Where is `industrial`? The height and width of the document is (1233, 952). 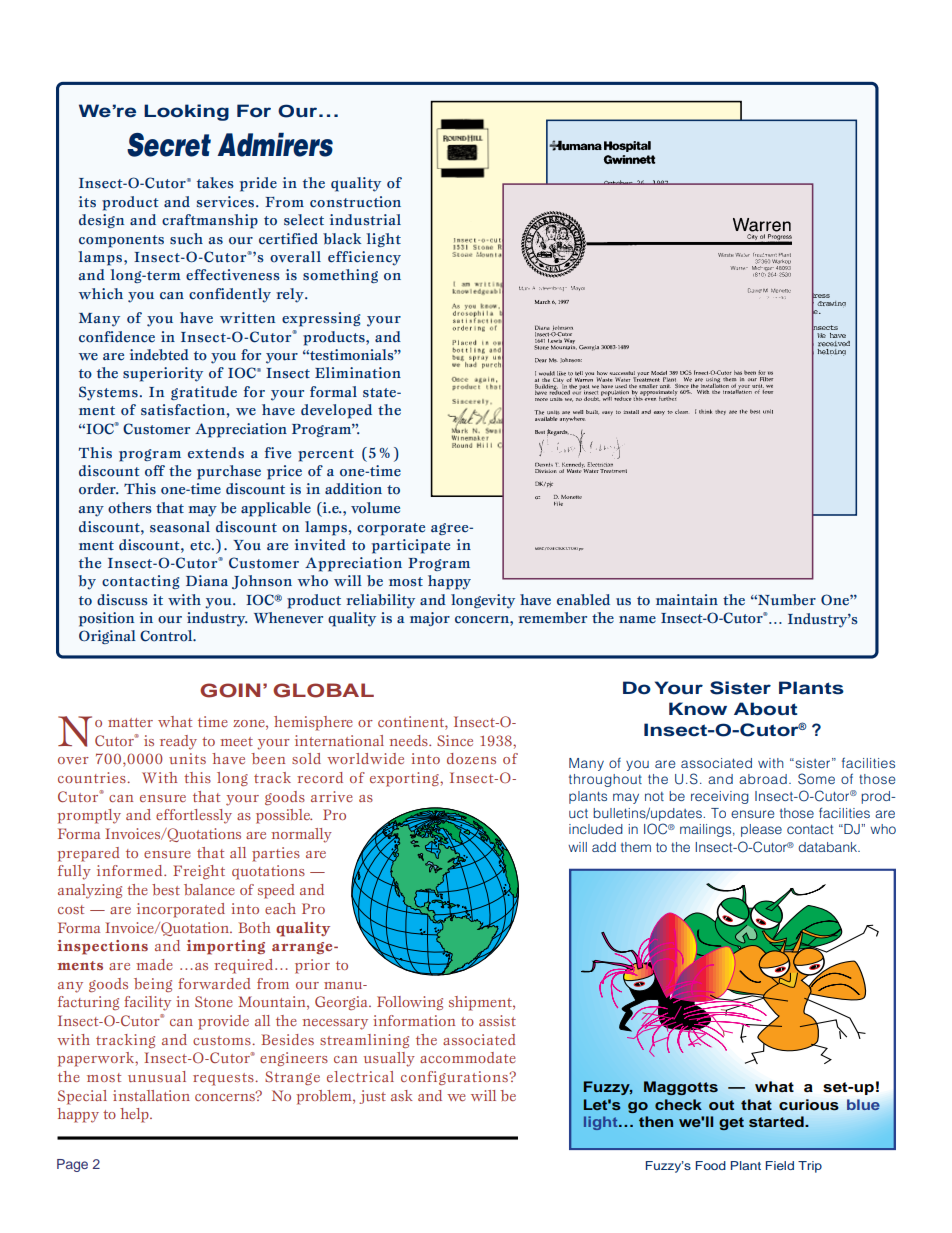
industrial is located at coordinates (365, 220).
